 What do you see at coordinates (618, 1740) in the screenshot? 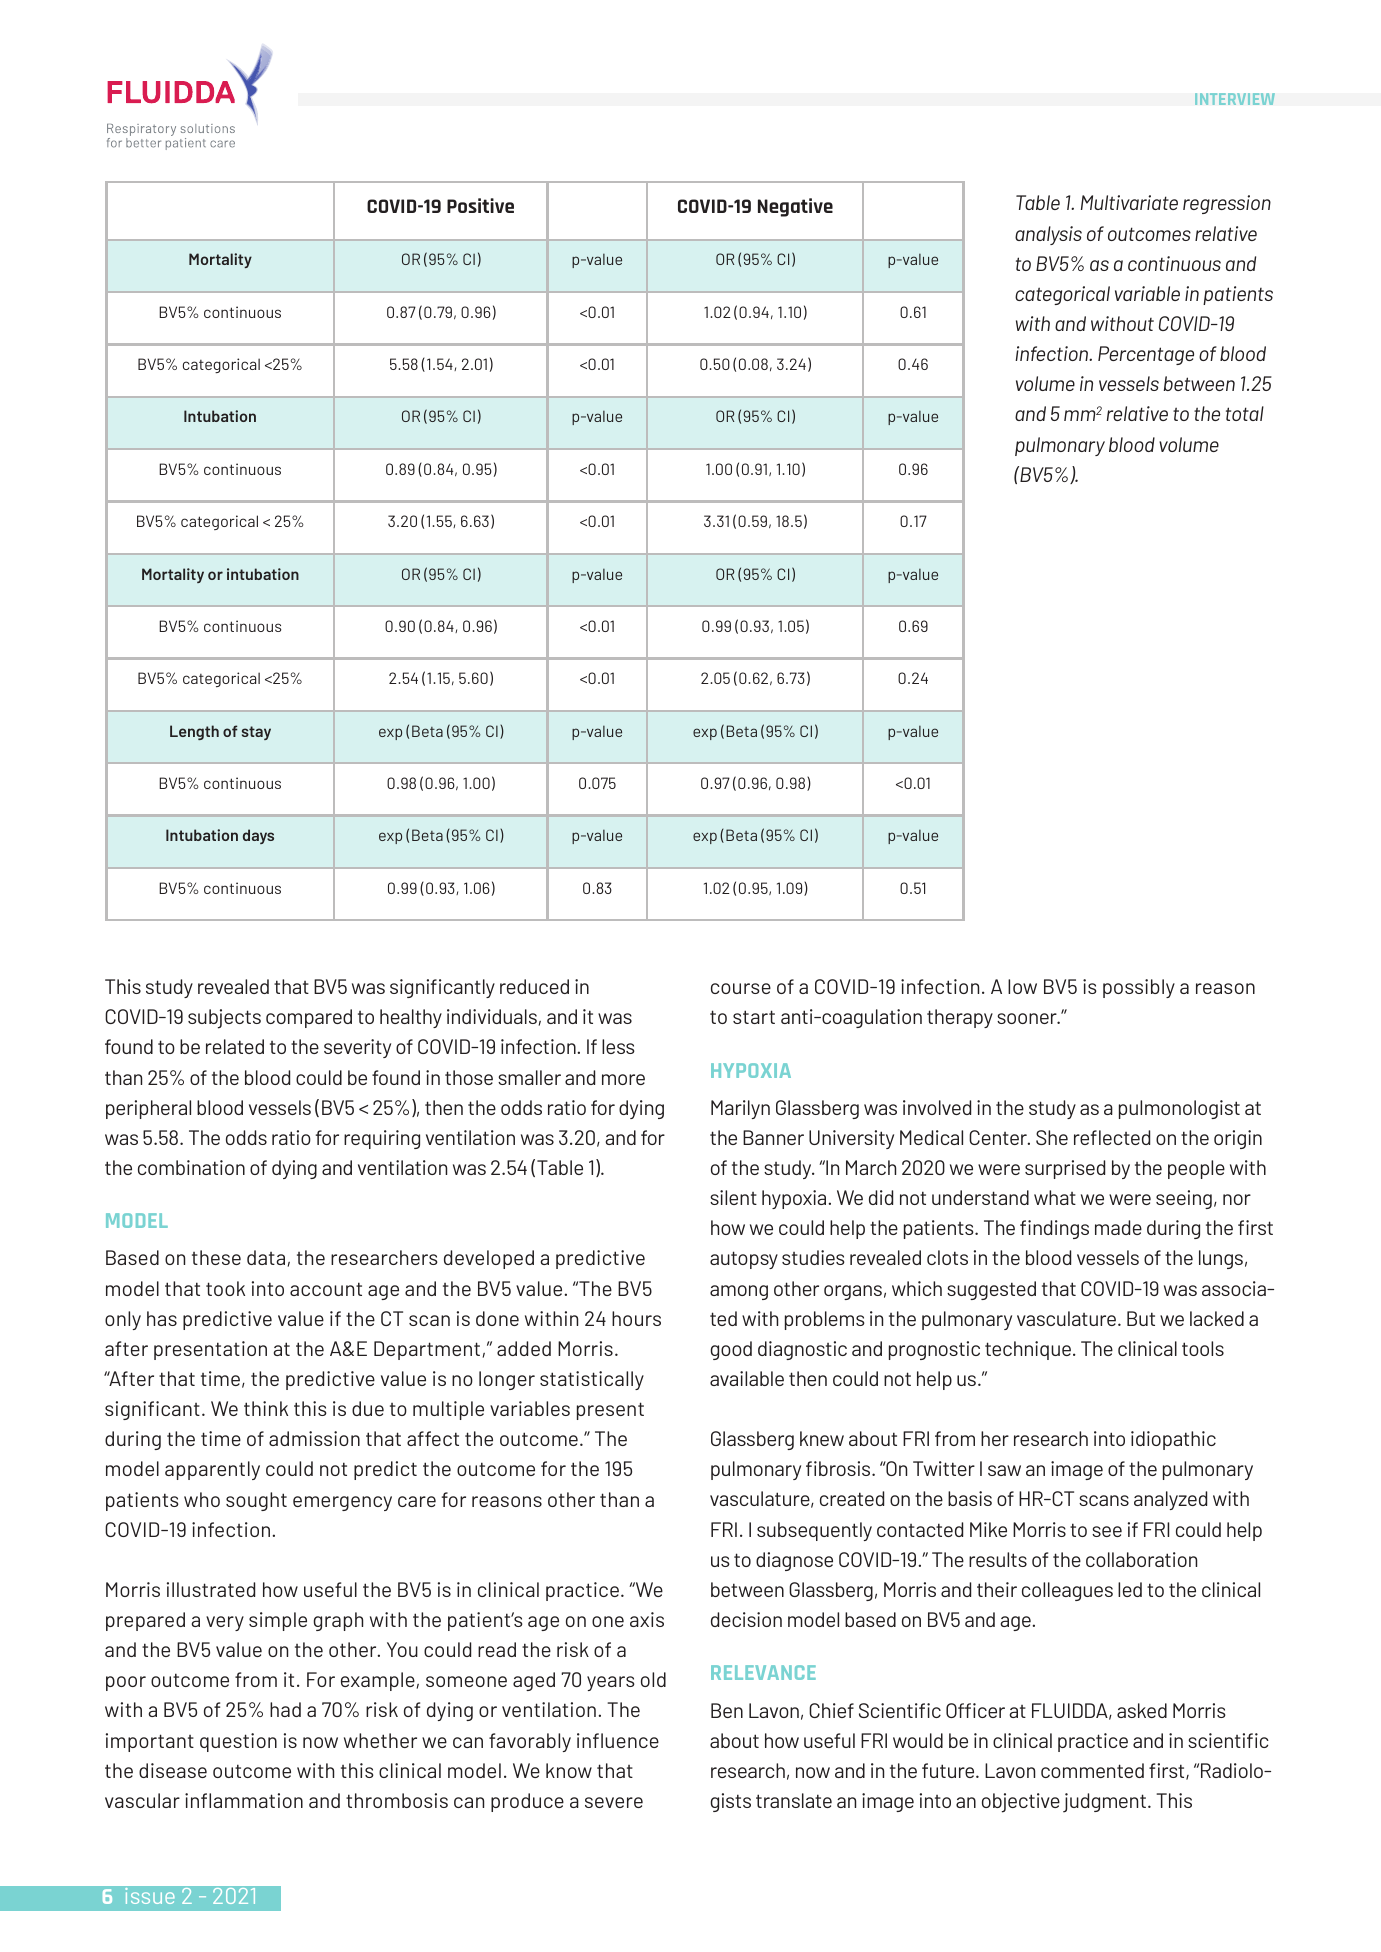
I see `influence` at bounding box center [618, 1740].
